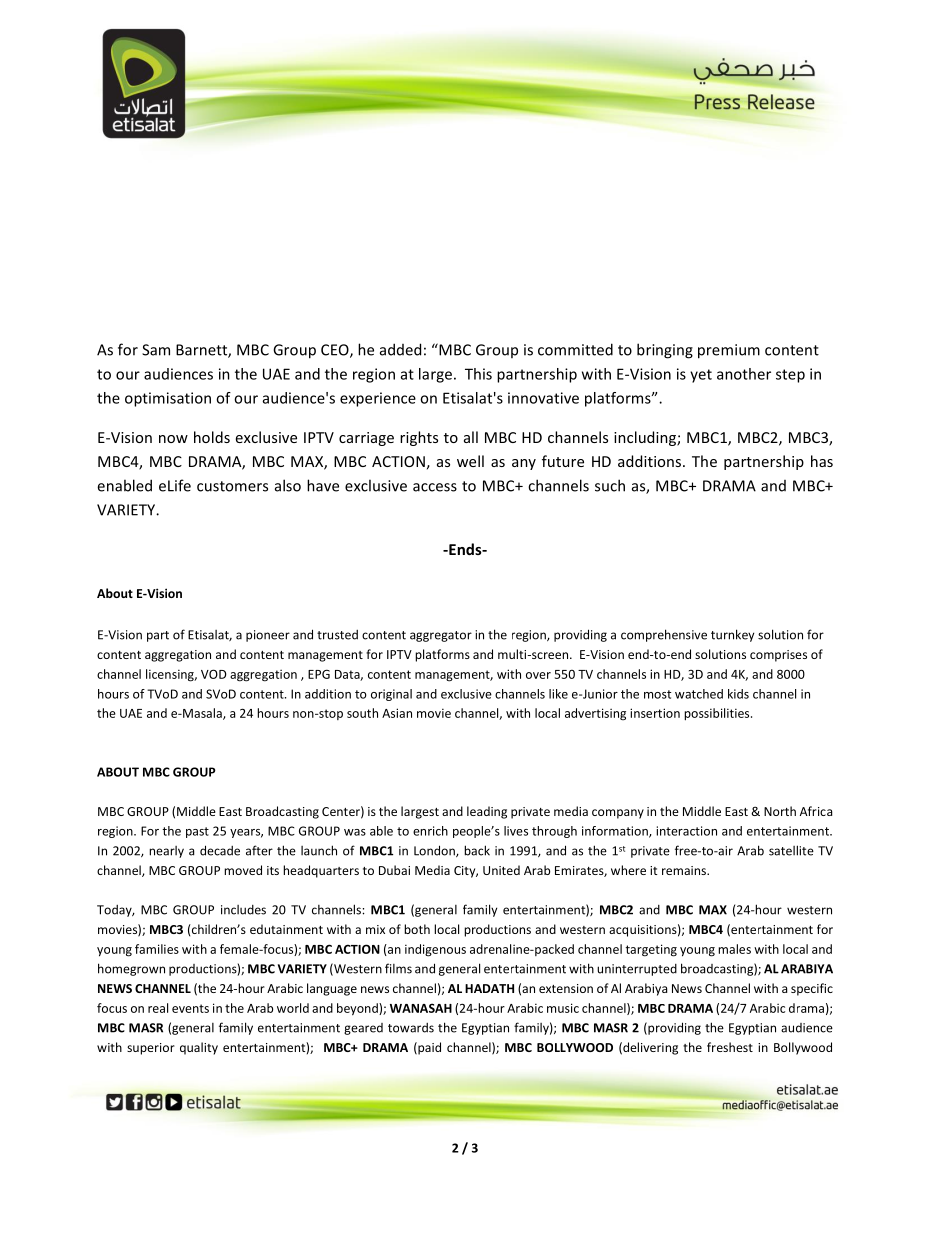 The image size is (952, 1233). What do you see at coordinates (738, 694) in the screenshot?
I see `kids` at bounding box center [738, 694].
